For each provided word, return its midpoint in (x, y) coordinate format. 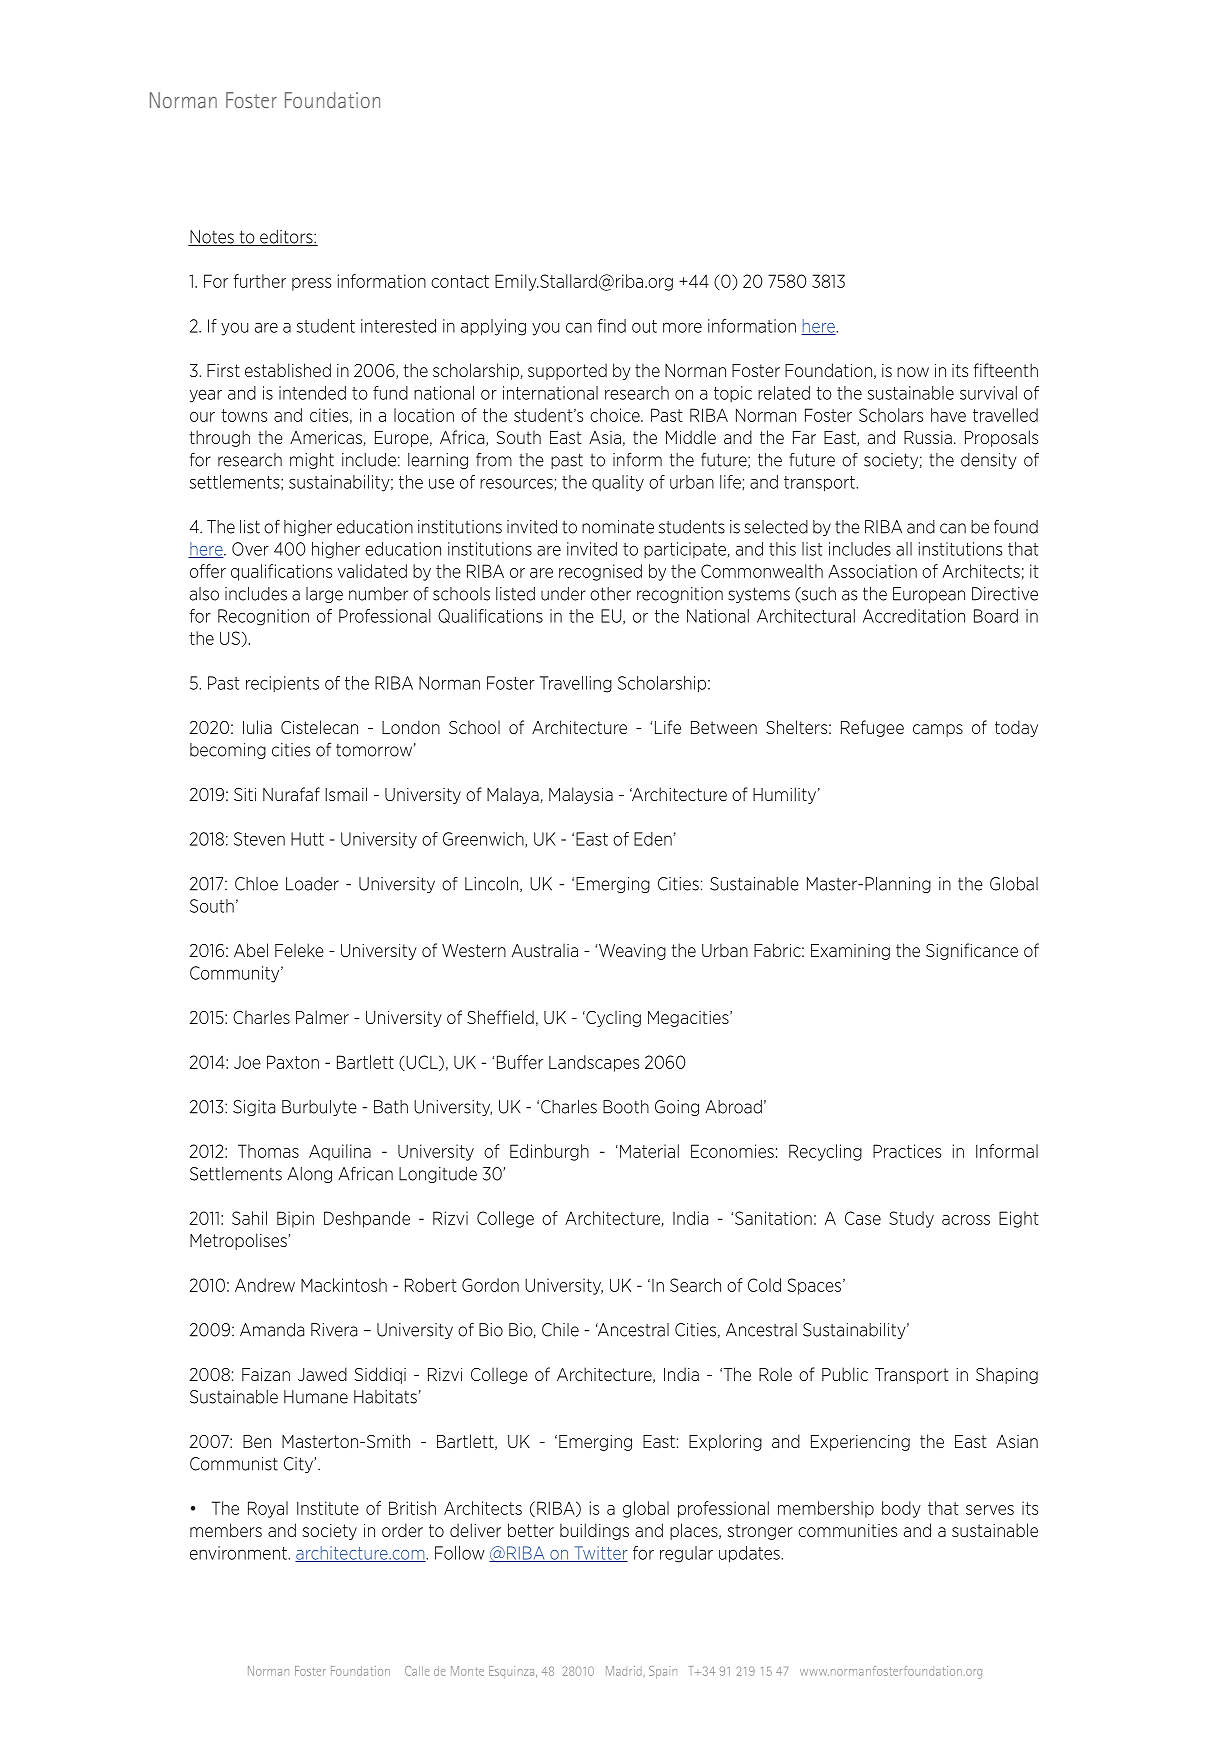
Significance (972, 951)
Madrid (624, 1671)
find (611, 326)
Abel (251, 950)
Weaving (631, 952)
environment (239, 1553)
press (311, 284)
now (913, 372)
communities (847, 1530)
